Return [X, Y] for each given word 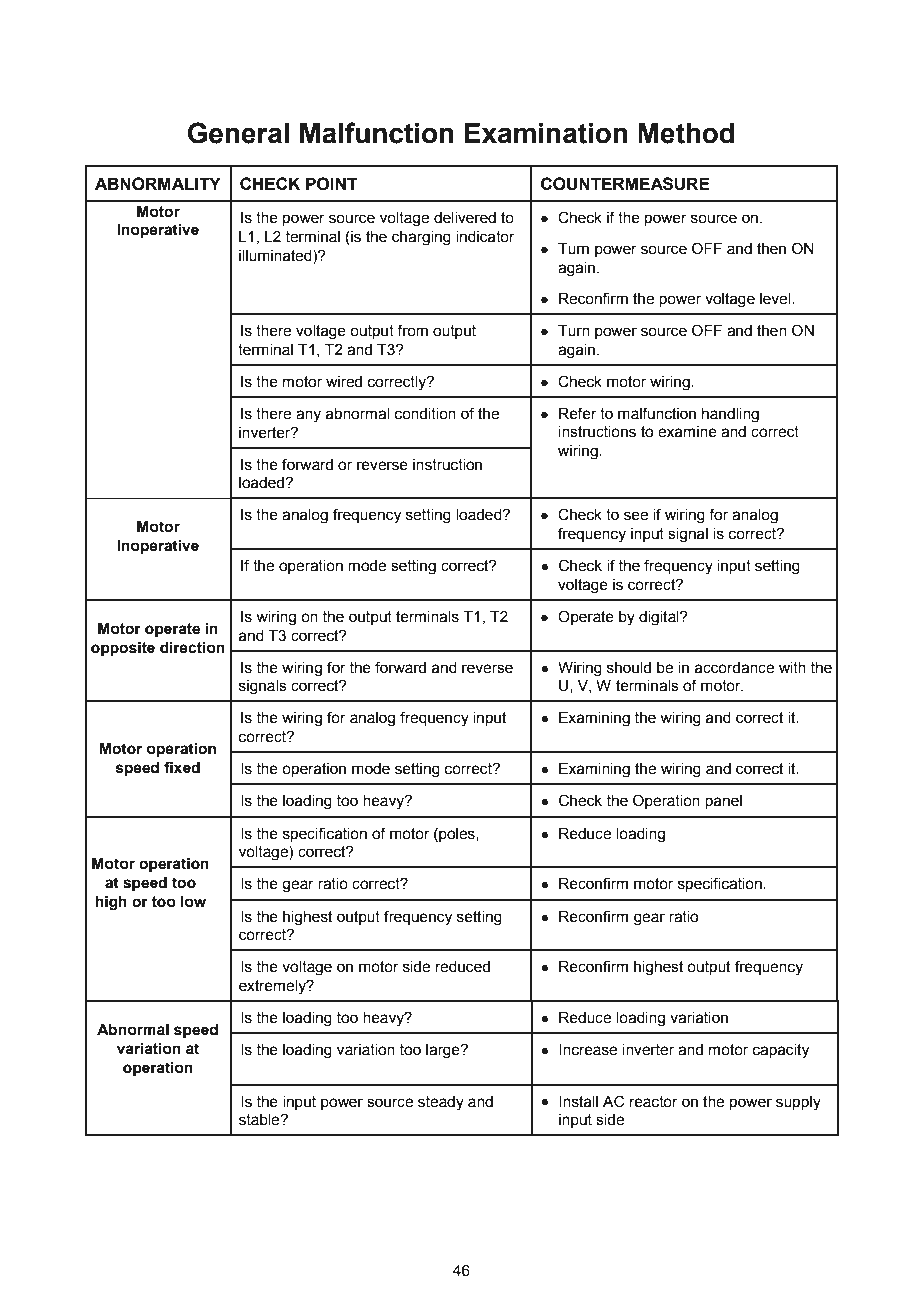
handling [730, 415]
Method [686, 133]
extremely [273, 987]
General [238, 133]
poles [457, 835]
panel [723, 802]
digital [660, 618]
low [193, 902]
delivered [465, 218]
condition [425, 414]
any [308, 416]
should [629, 668]
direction [192, 648]
